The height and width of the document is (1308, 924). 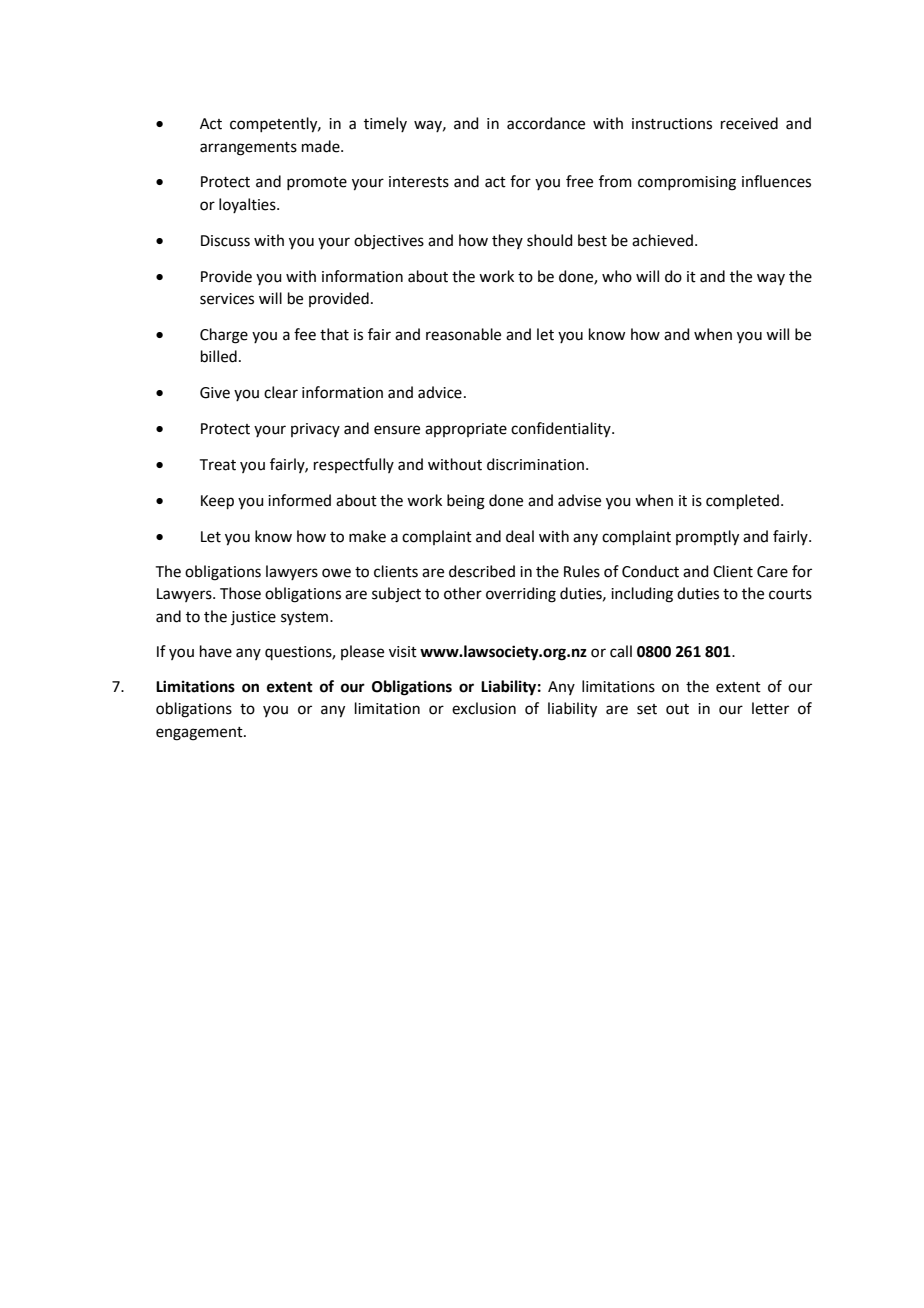 I want to click on arrangements, so click(x=248, y=149).
